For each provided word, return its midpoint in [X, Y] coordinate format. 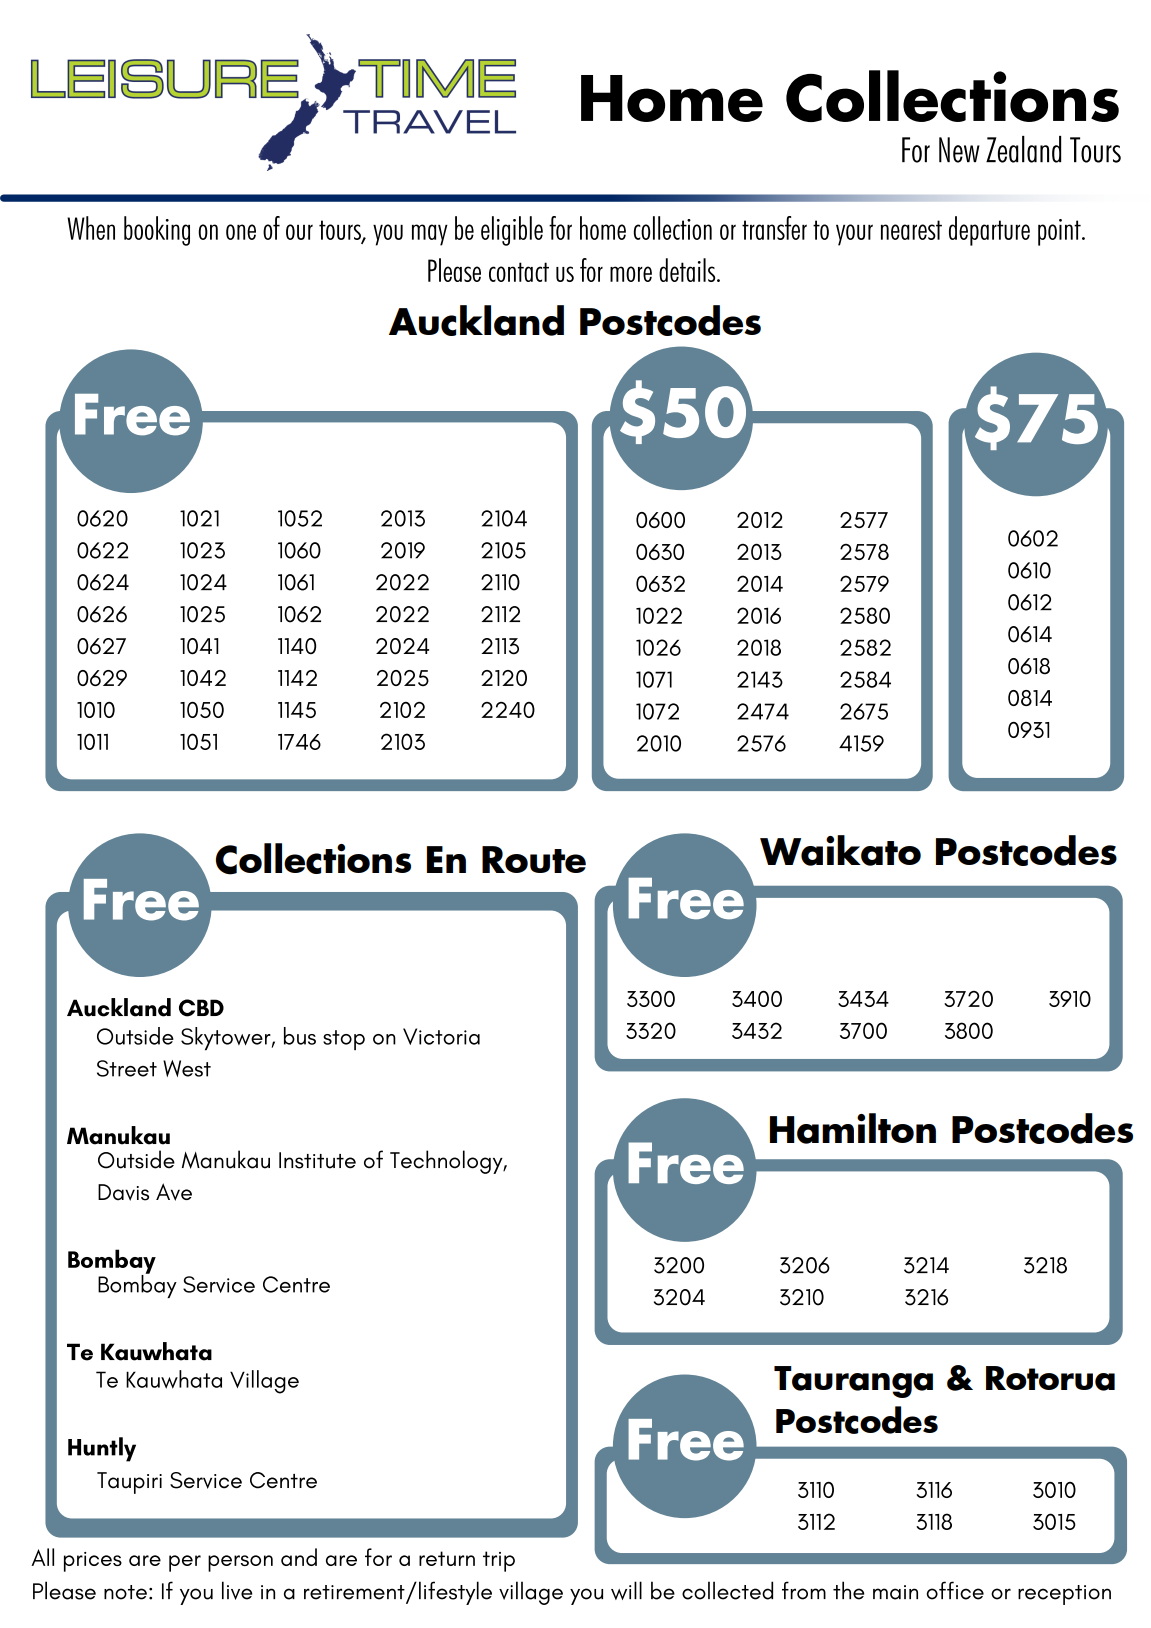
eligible [512, 231]
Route [534, 859]
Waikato [840, 850]
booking [157, 231]
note [125, 1592]
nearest [911, 230]
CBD [201, 1008]
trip [499, 1561]
